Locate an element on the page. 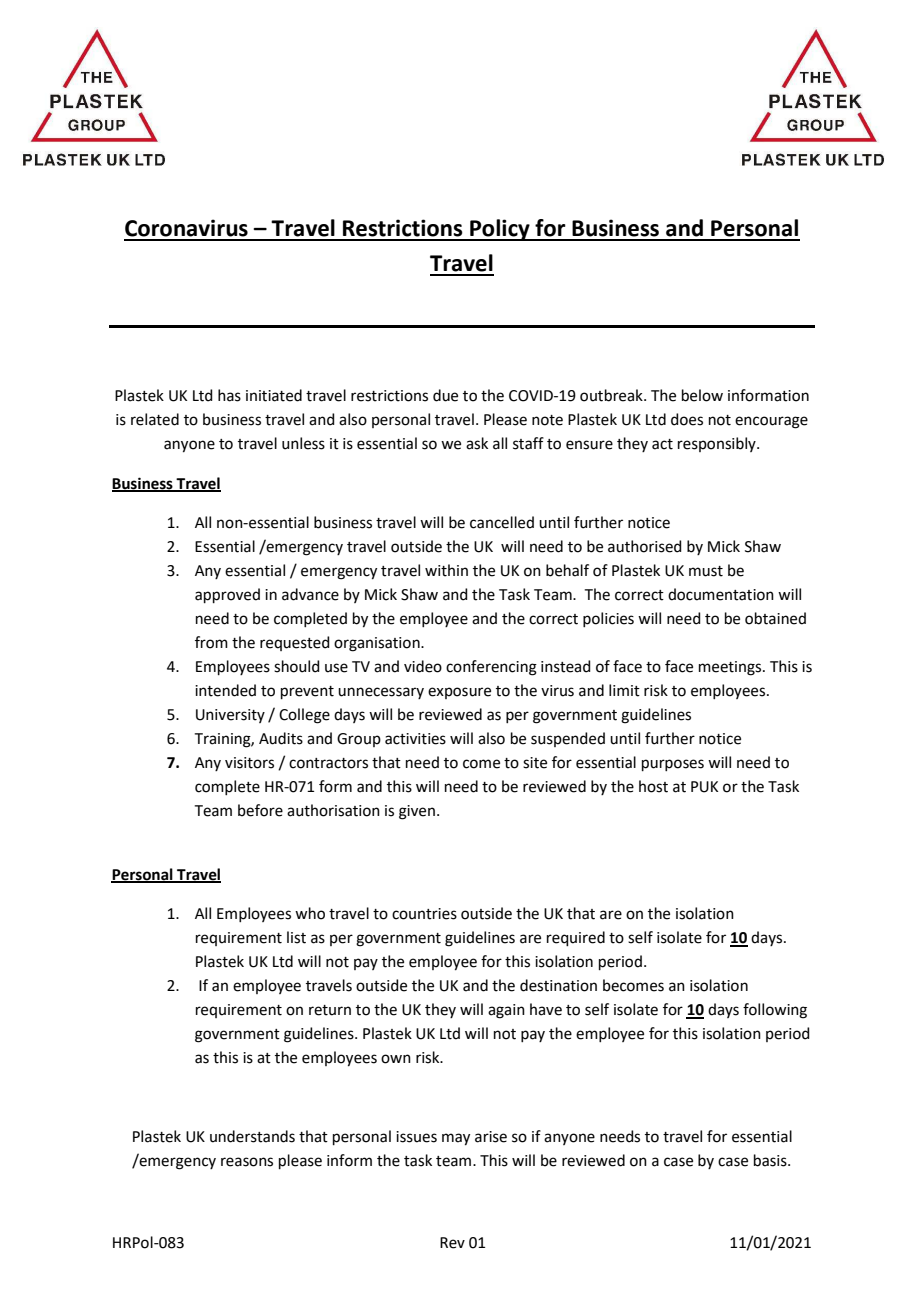 The height and width of the document is (1308, 924). Policy is located at coordinates (500, 230).
